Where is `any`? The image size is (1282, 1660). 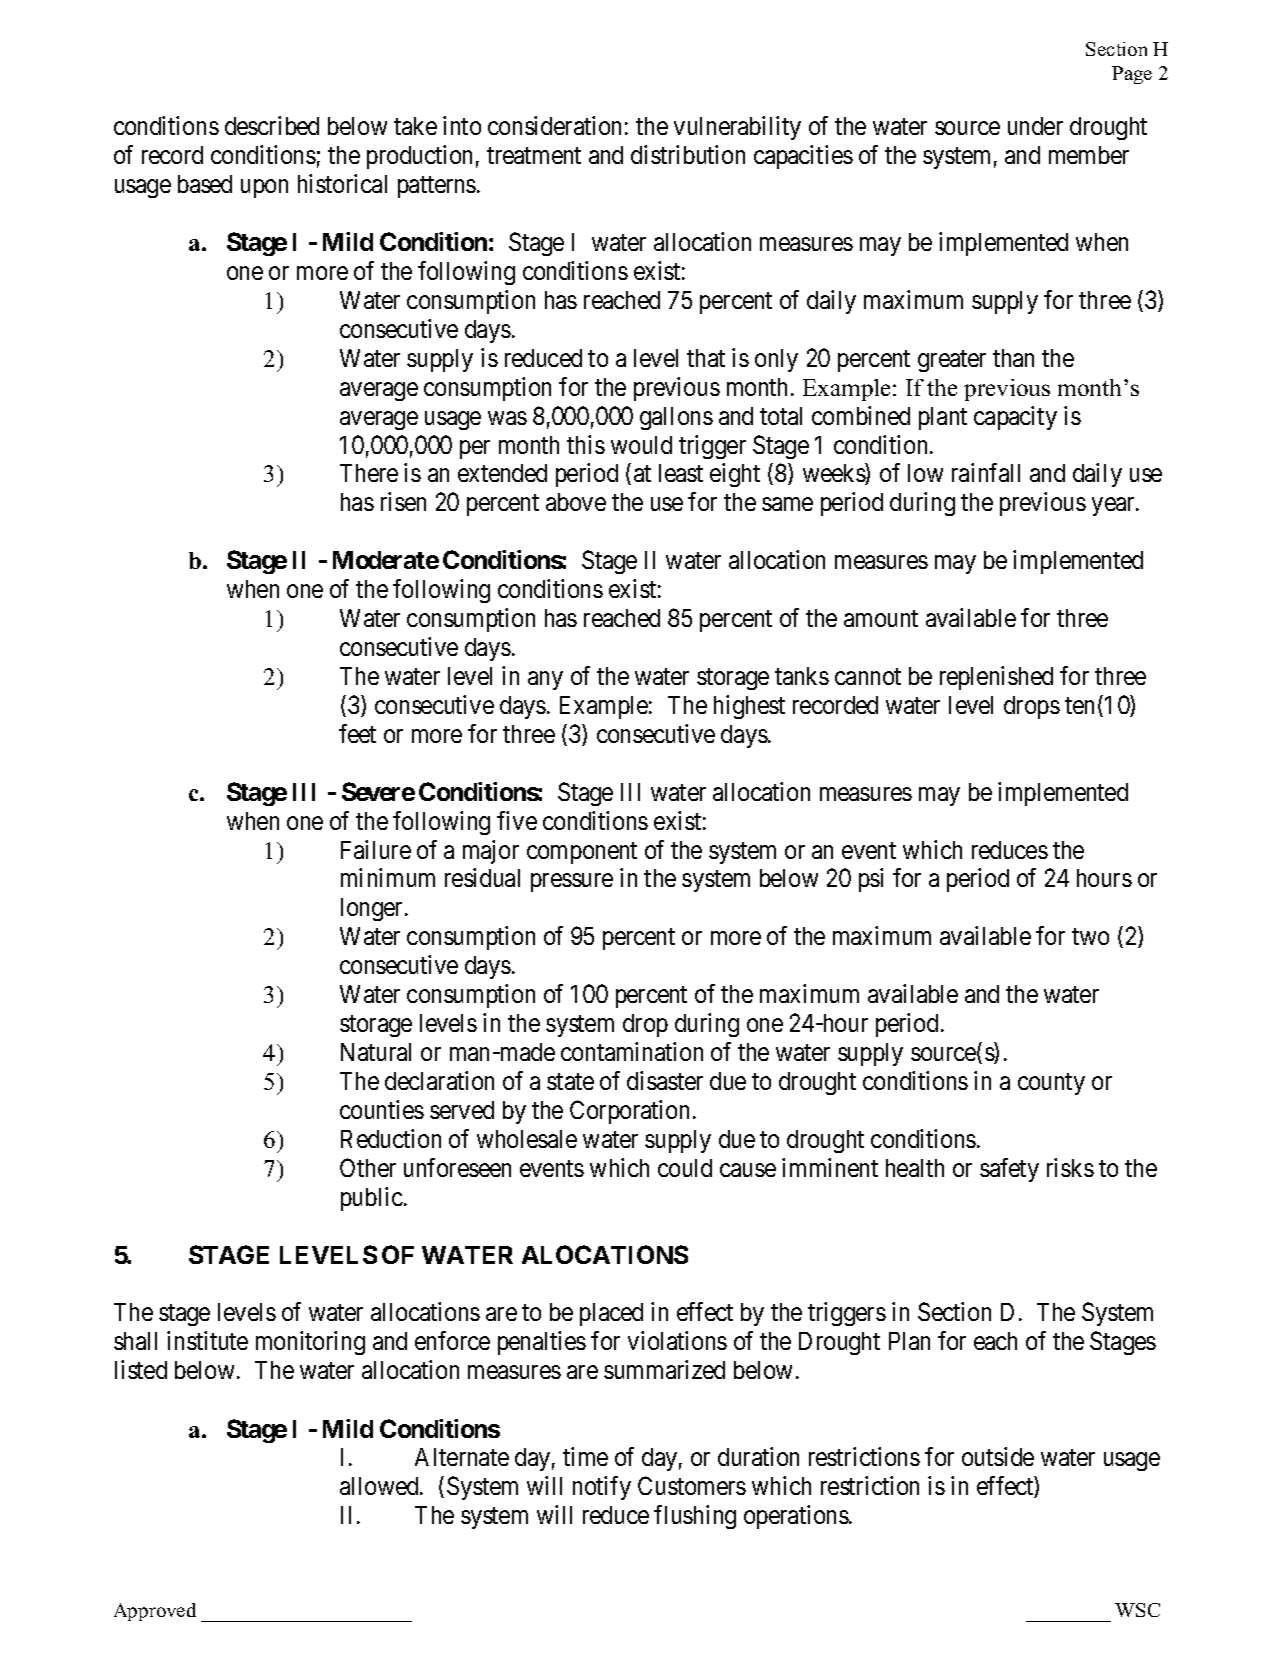
any is located at coordinates (545, 680).
